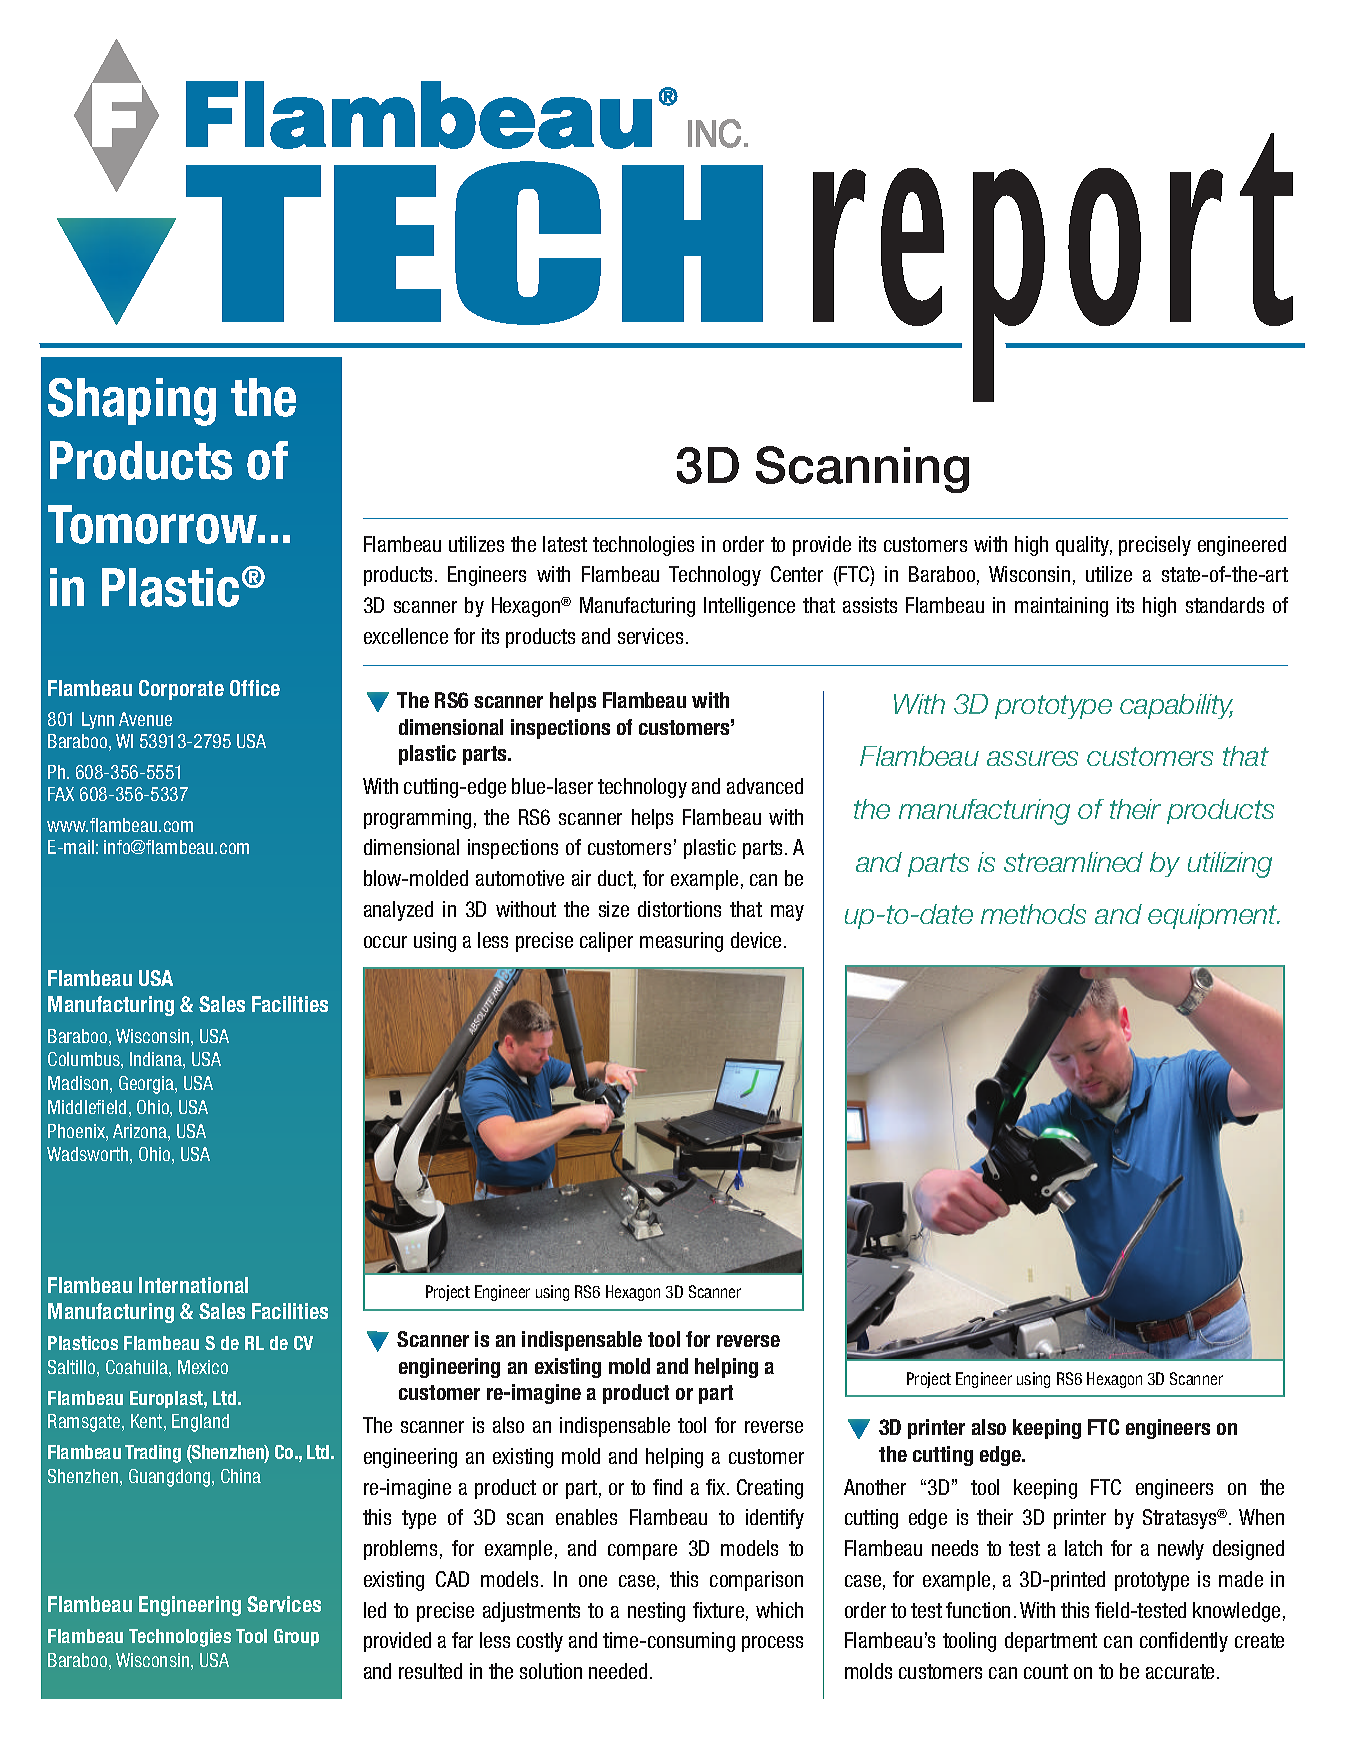  Describe the element at coordinates (656, 1612) in the screenshot. I see `nesting` at that location.
